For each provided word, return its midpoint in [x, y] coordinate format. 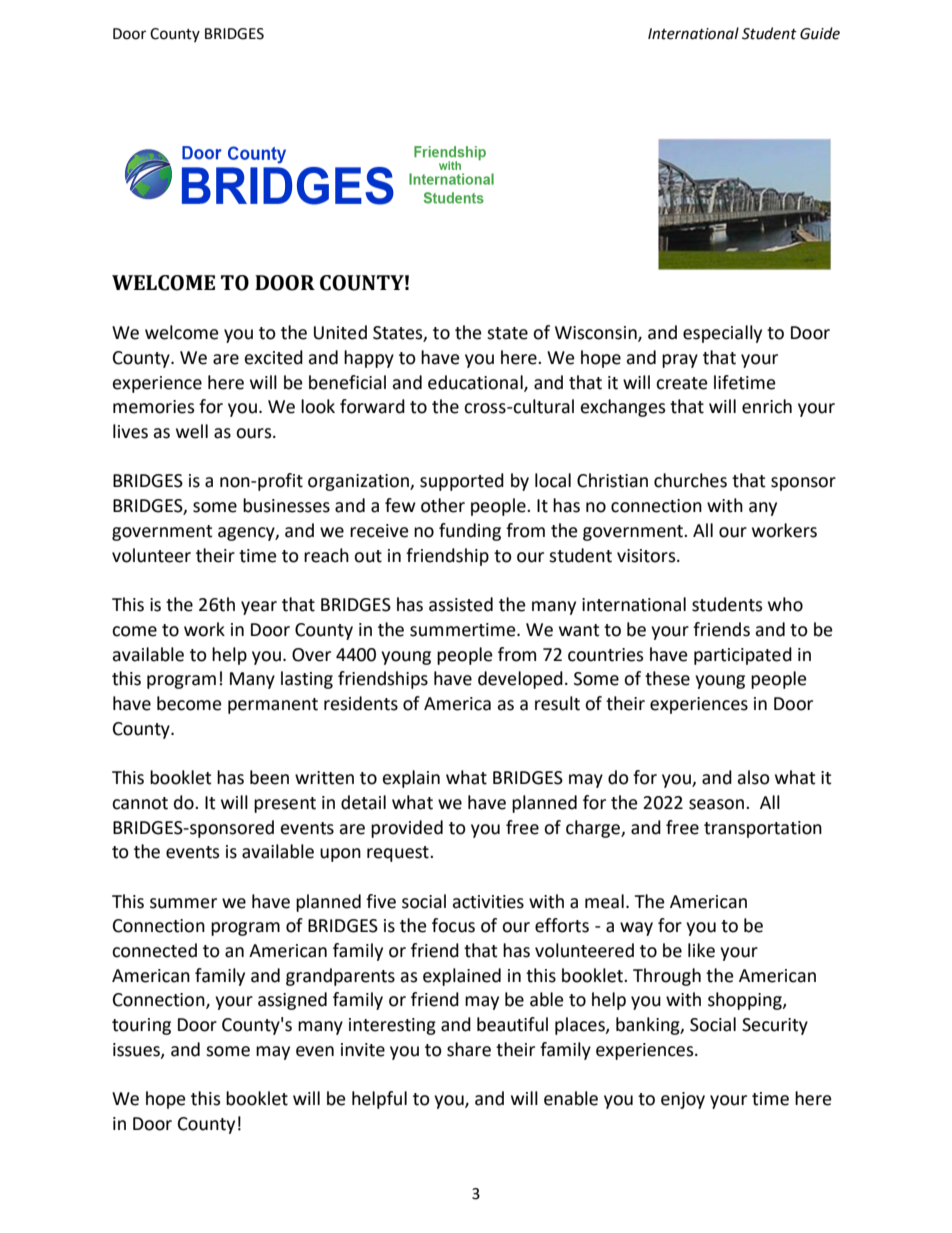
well [192, 431]
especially [722, 334]
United [340, 332]
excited [274, 357]
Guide [820, 33]
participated [743, 656]
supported [462, 482]
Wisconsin [597, 334]
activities [488, 902]
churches [690, 480]
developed [520, 680]
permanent [273, 706]
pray [680, 361]
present [285, 805]
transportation [763, 829]
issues [137, 1050]
